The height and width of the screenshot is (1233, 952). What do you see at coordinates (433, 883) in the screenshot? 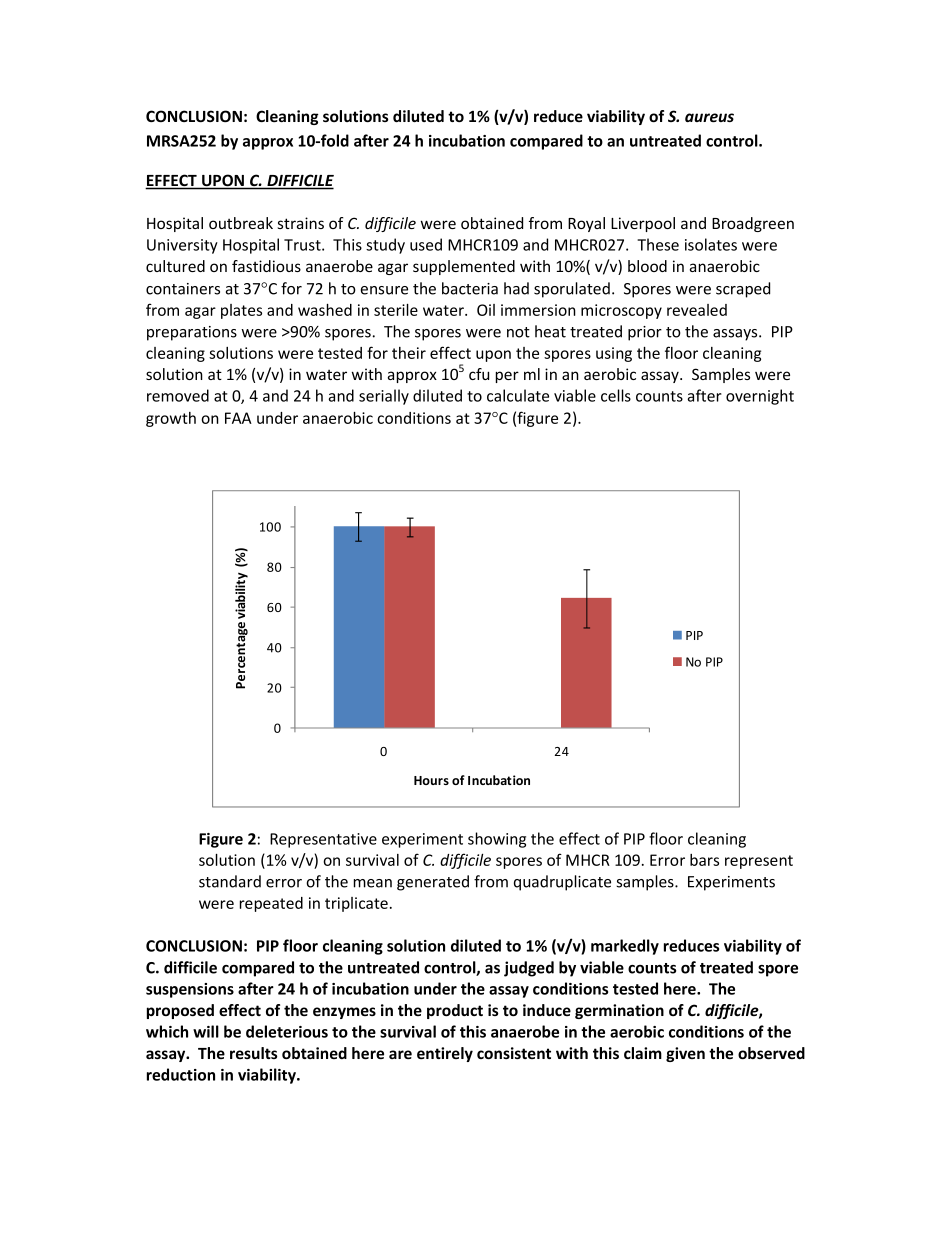
I see `generated` at bounding box center [433, 883].
